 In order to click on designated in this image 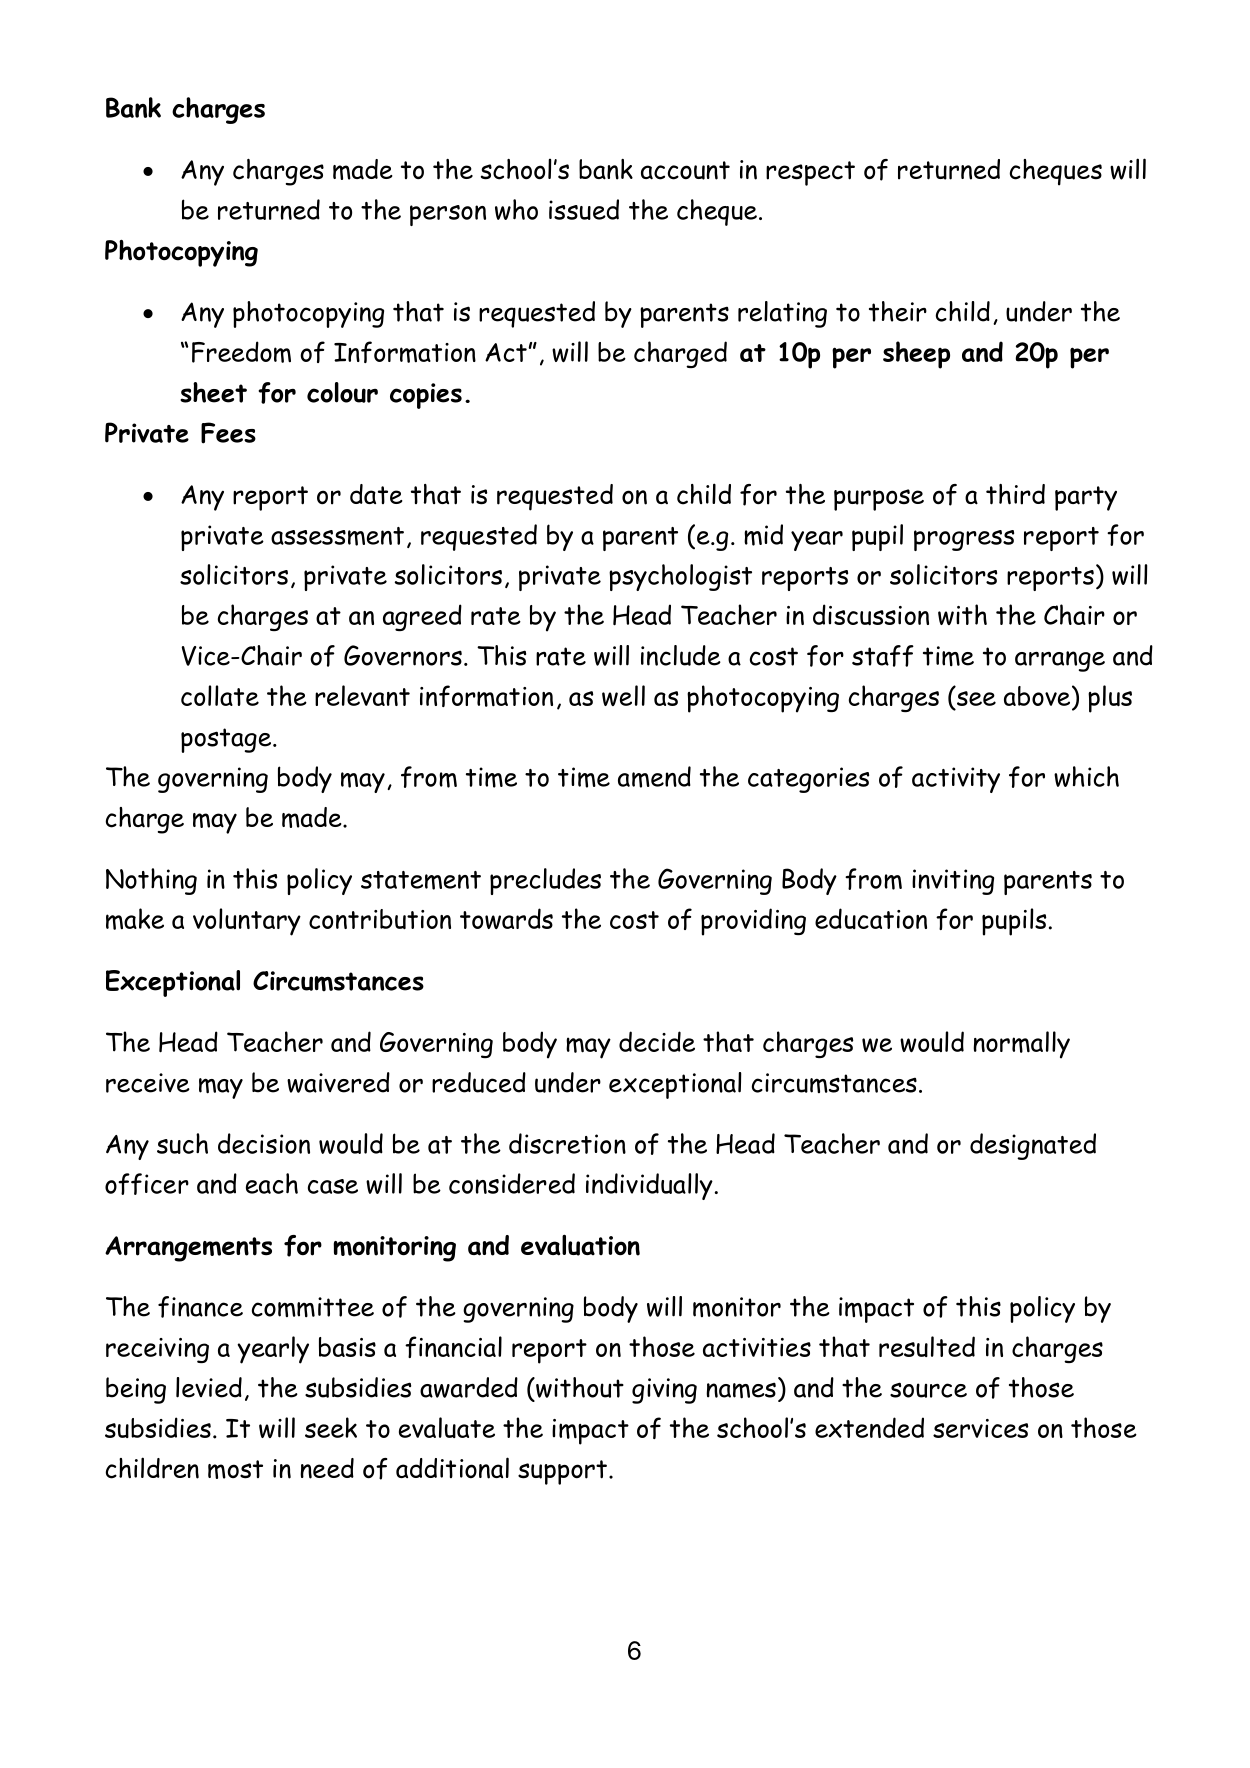, I will do `click(1033, 1146)`.
